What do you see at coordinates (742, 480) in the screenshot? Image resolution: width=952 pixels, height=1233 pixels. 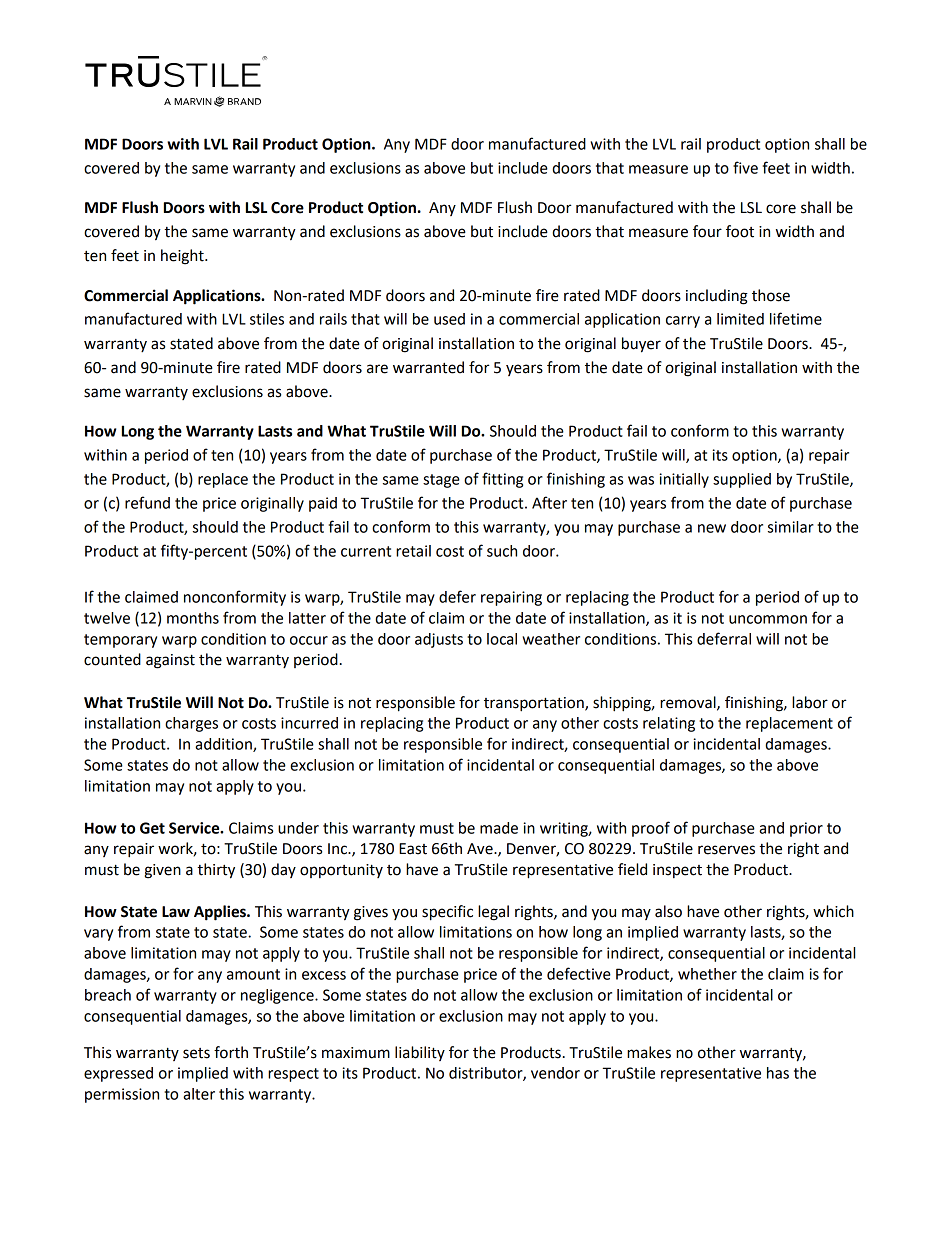 I see `supplied` at bounding box center [742, 480].
